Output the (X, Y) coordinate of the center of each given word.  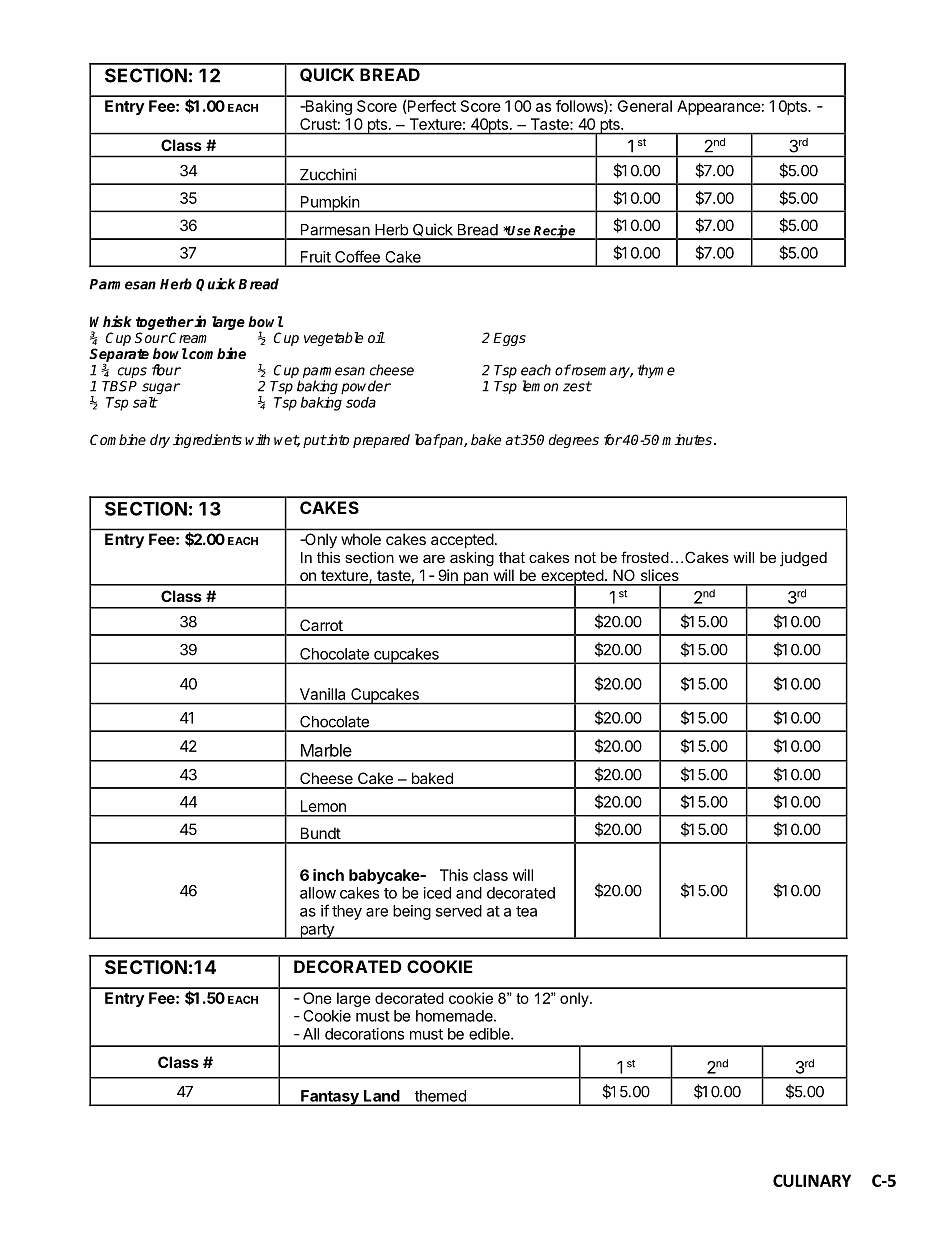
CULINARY (812, 1180)
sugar (161, 389)
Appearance (719, 107)
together (165, 324)
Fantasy (330, 1098)
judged (803, 559)
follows (580, 107)
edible (490, 1034)
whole (361, 539)
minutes (687, 439)
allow (318, 893)
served (459, 911)
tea (526, 911)
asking (472, 559)
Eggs (509, 339)
